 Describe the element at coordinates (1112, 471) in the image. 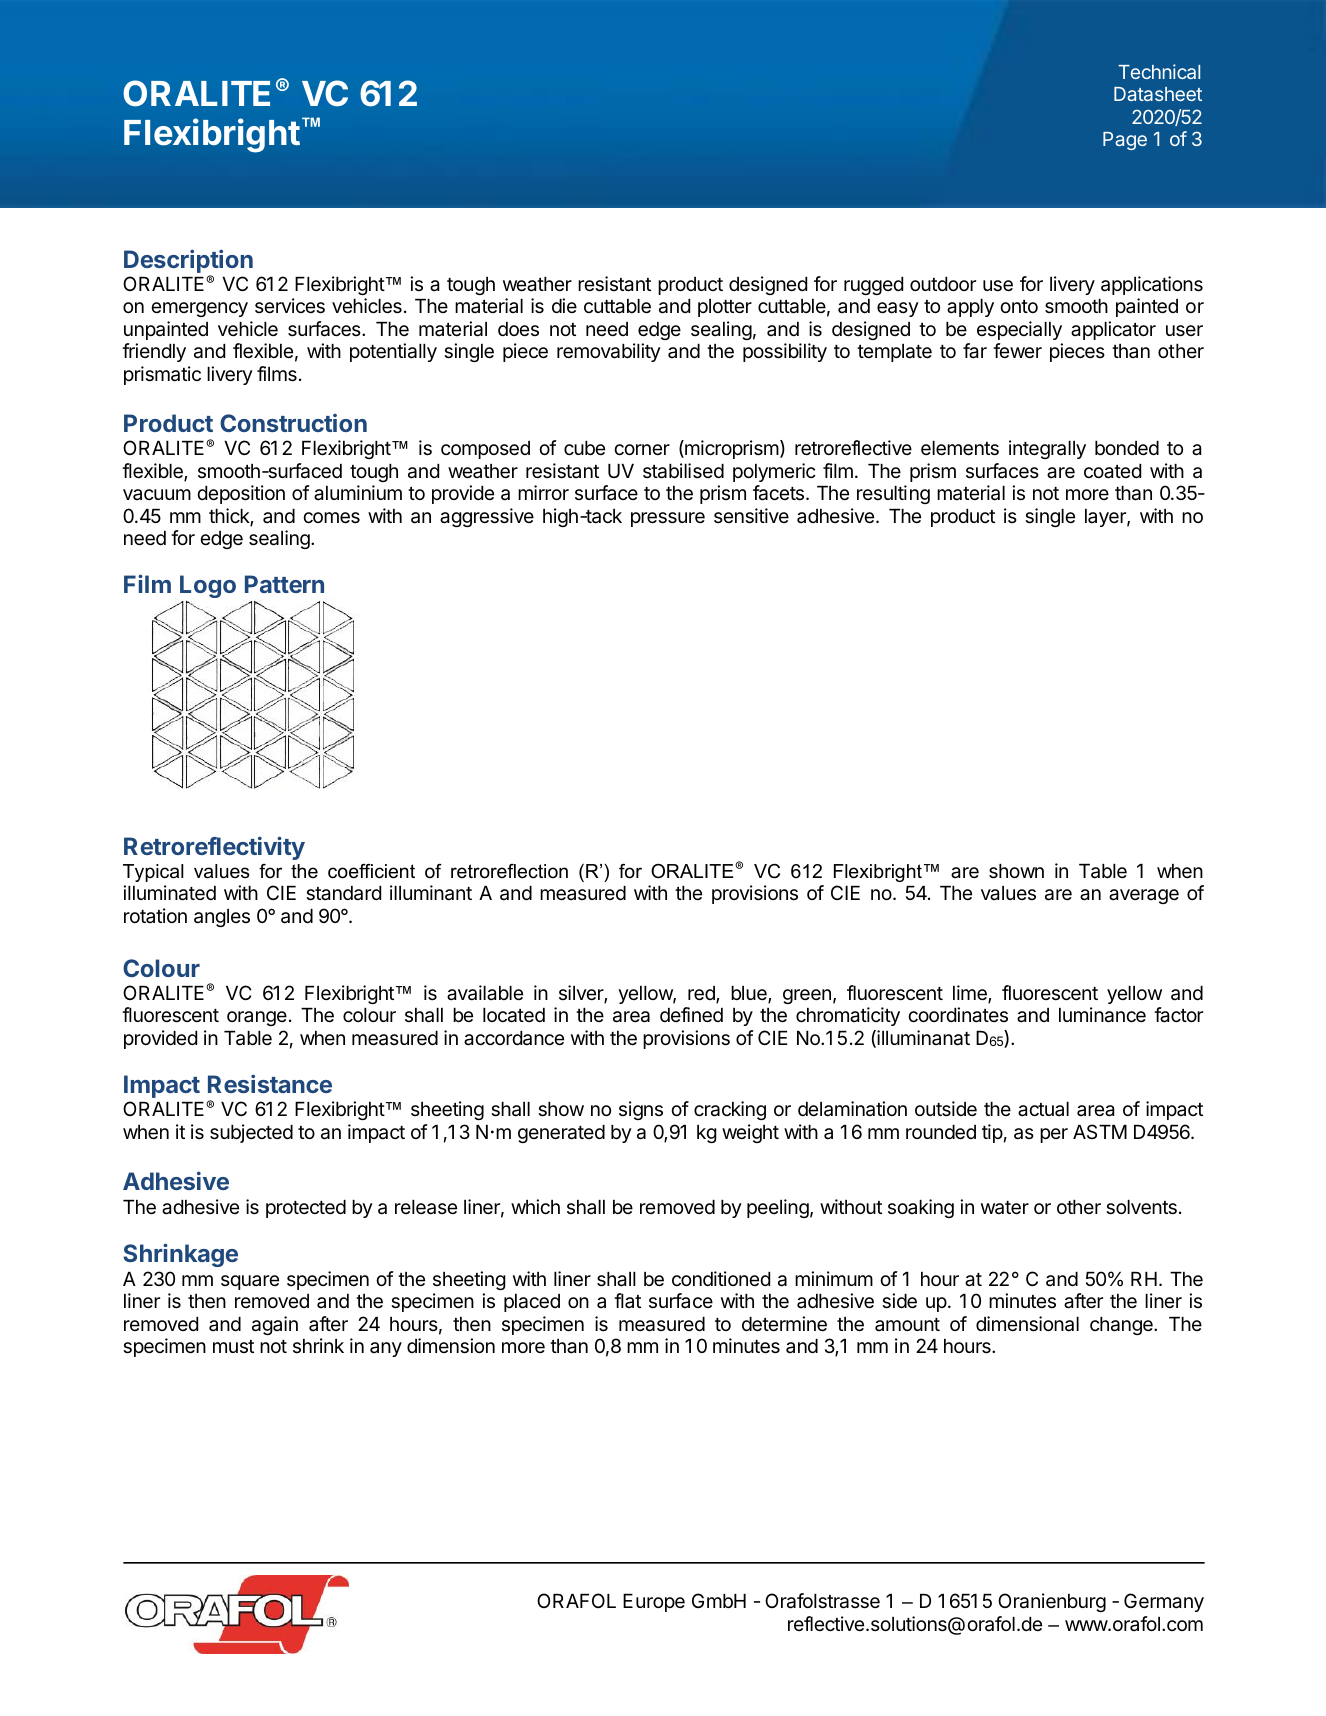

I see `coated` at that location.
